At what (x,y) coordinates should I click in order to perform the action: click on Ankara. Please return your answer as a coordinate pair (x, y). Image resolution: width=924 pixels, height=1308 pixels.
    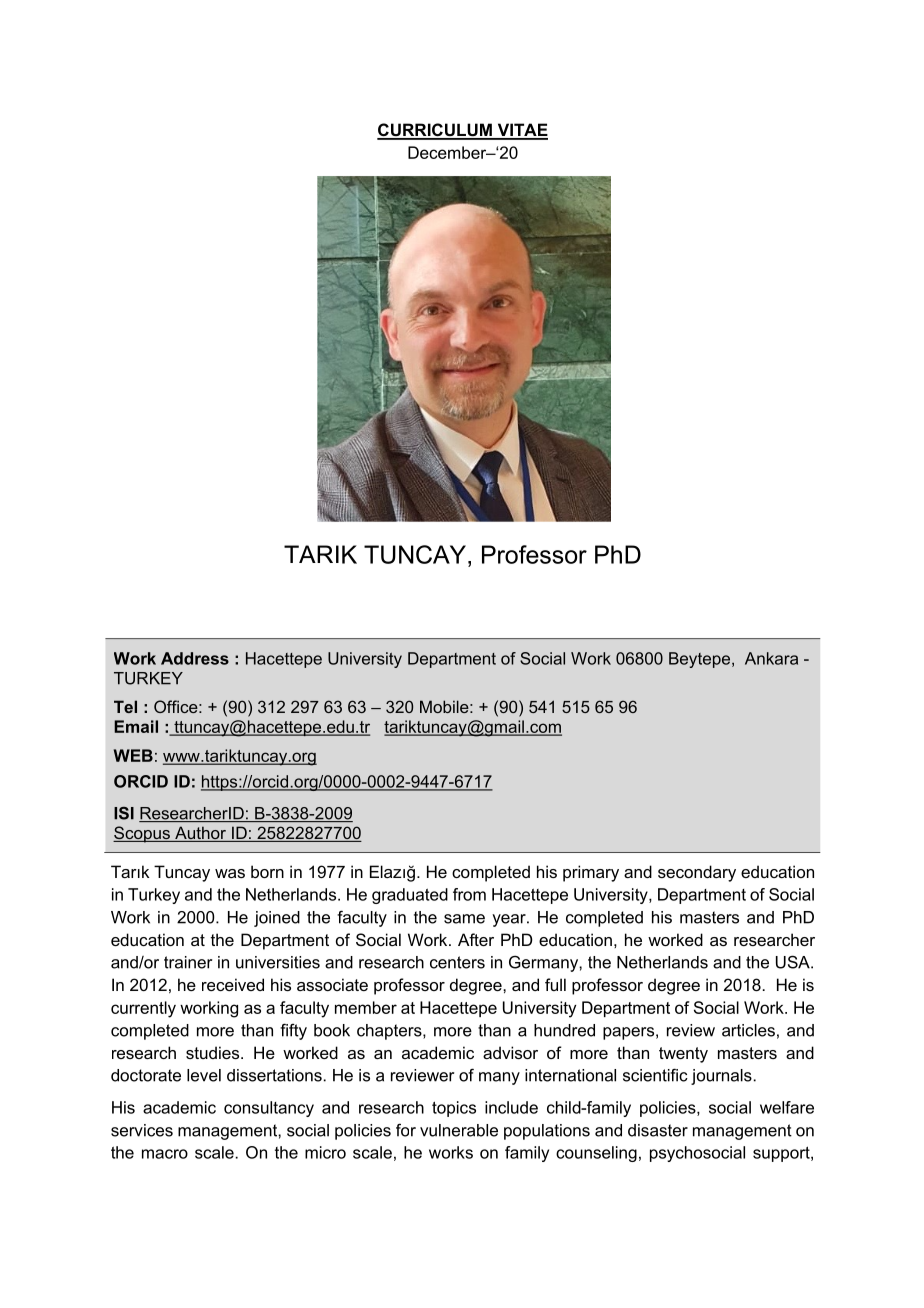
    Looking at the image, I should click on (771, 658).
